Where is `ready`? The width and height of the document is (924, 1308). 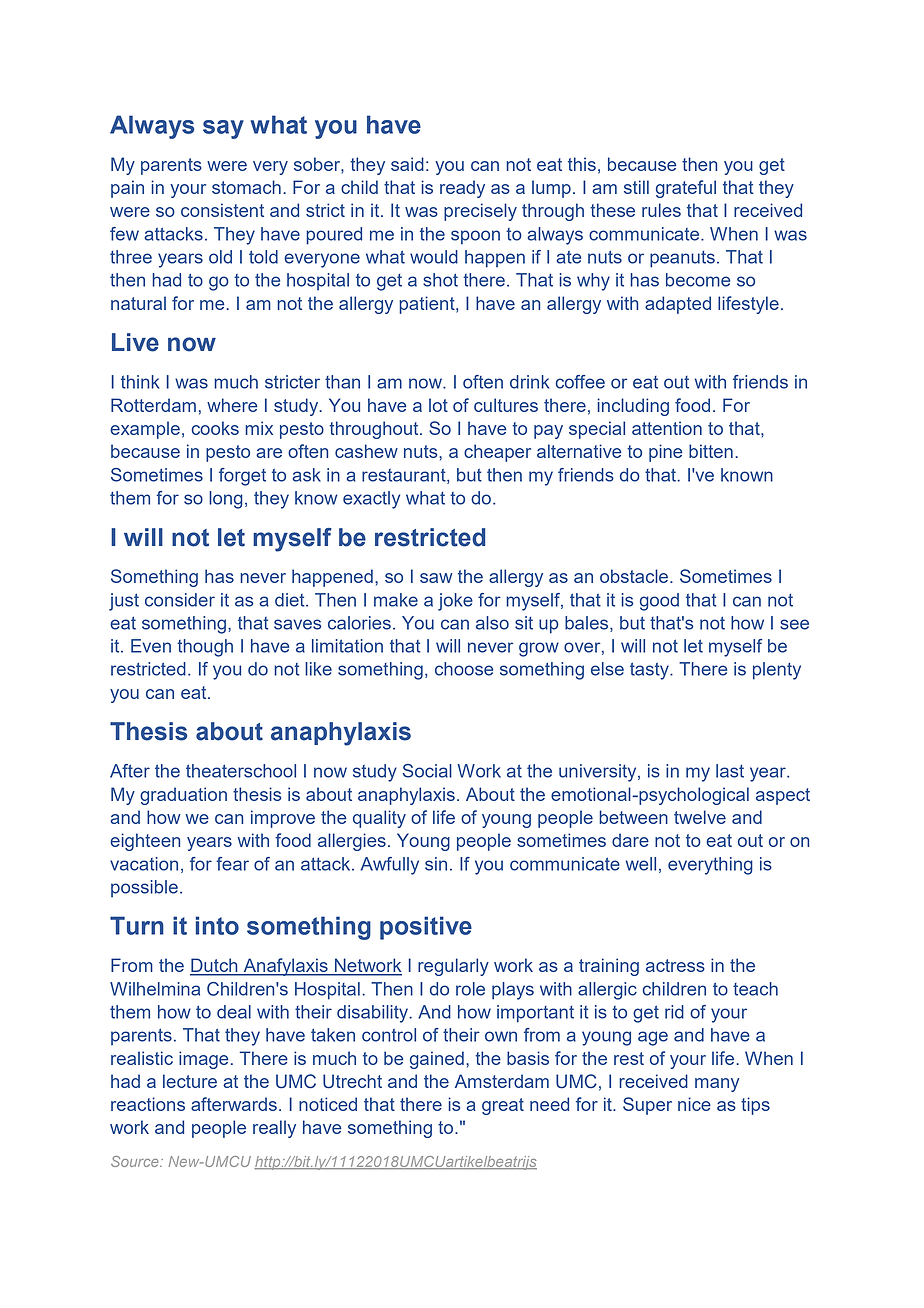
ready is located at coordinates (462, 189).
